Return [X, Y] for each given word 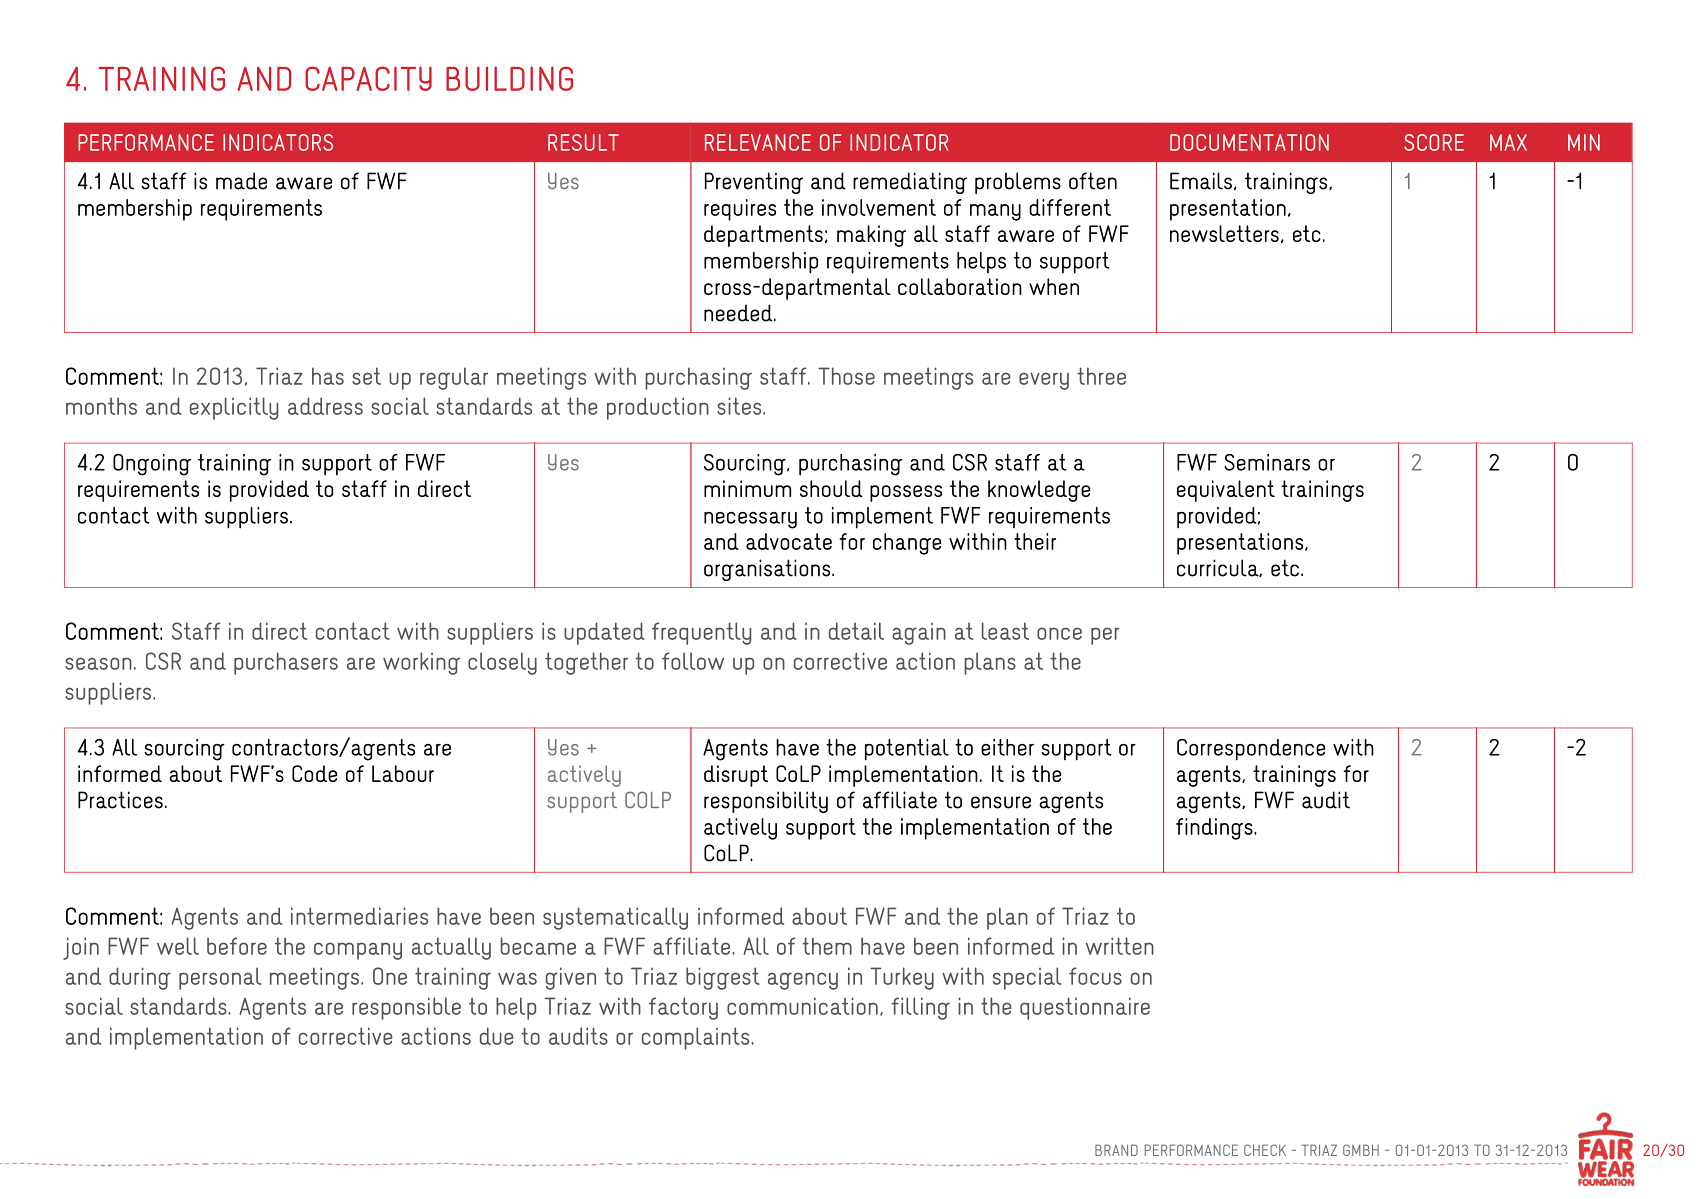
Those [846, 376]
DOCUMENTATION [1249, 142]
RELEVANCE [758, 142]
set [366, 376]
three [1101, 376]
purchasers [286, 663]
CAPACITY [368, 78]
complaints [697, 1038]
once [1059, 633]
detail [856, 631]
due [496, 1036]
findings [1215, 829]
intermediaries [359, 916]
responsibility [766, 802]
